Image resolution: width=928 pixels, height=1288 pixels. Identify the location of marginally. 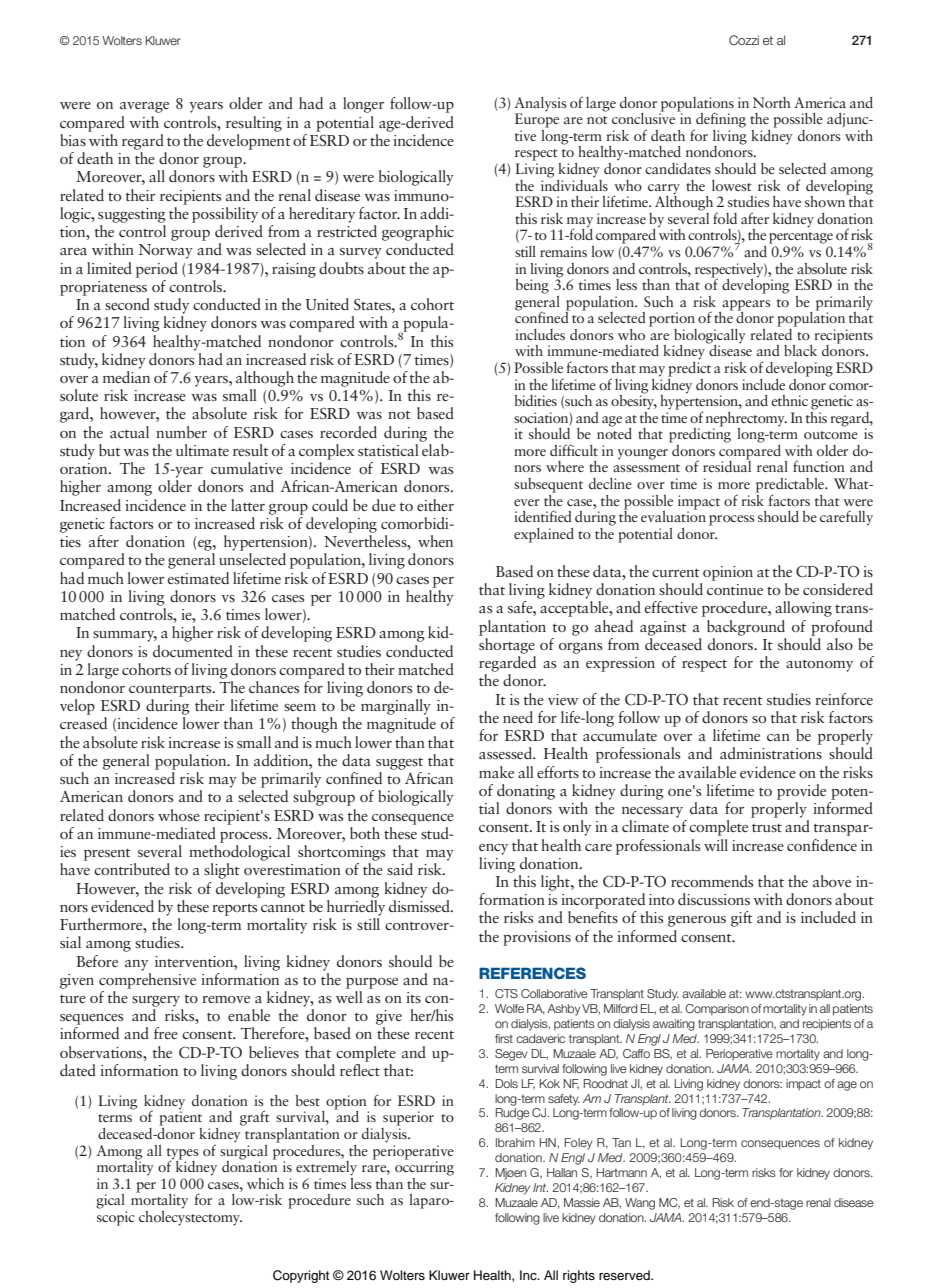
(396, 707).
